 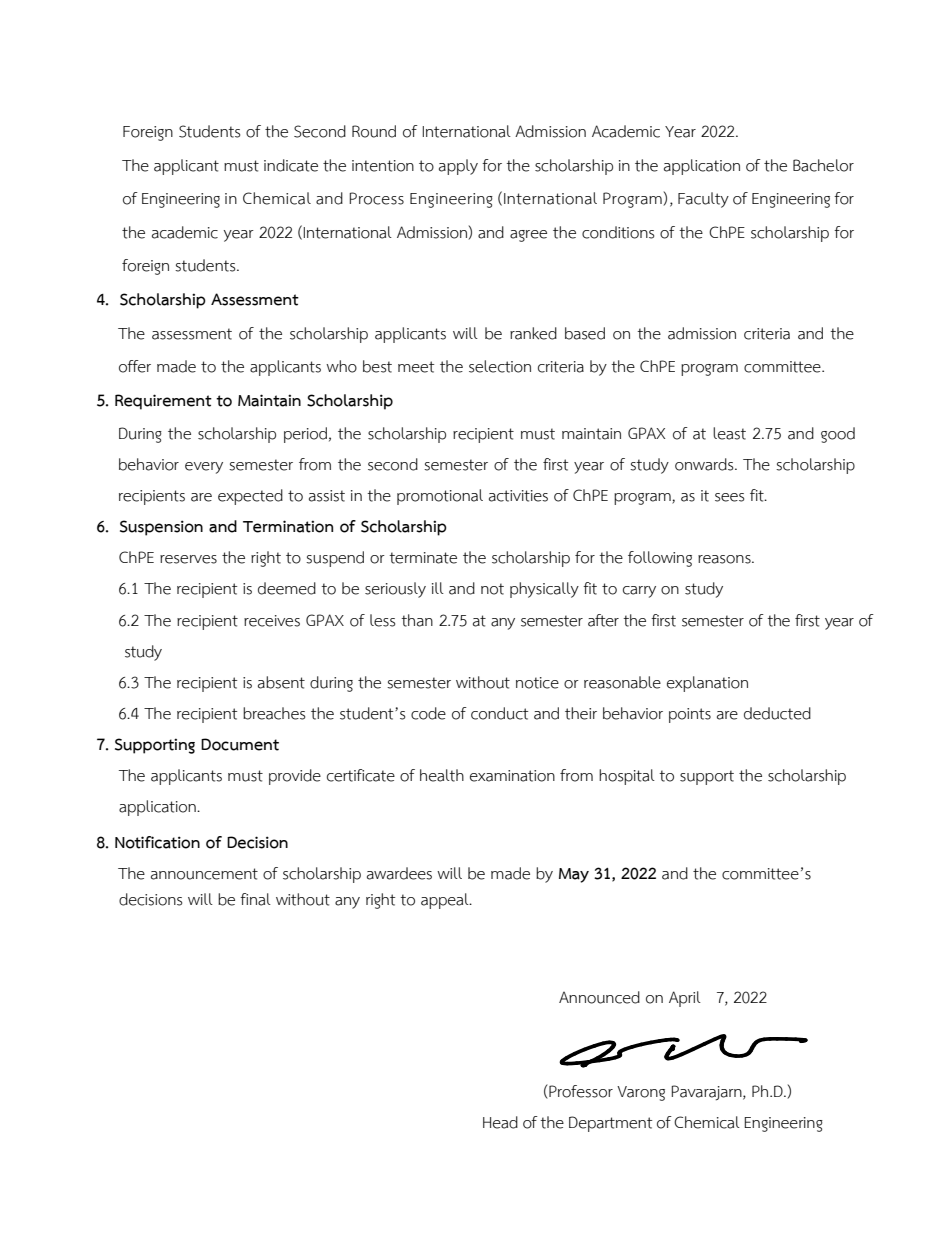 I want to click on apply, so click(x=458, y=167).
